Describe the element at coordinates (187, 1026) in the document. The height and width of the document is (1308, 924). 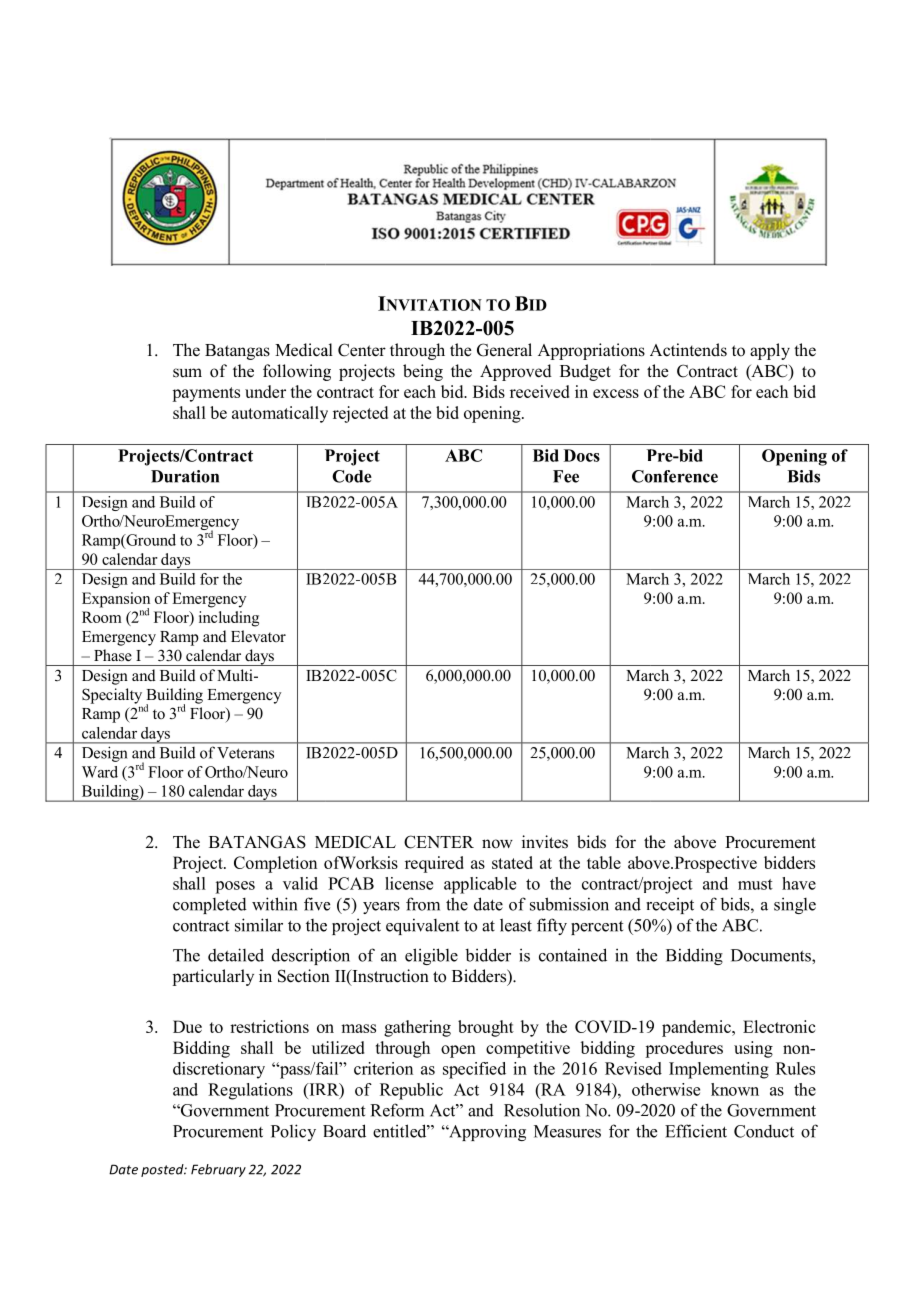
I see `Due` at that location.
